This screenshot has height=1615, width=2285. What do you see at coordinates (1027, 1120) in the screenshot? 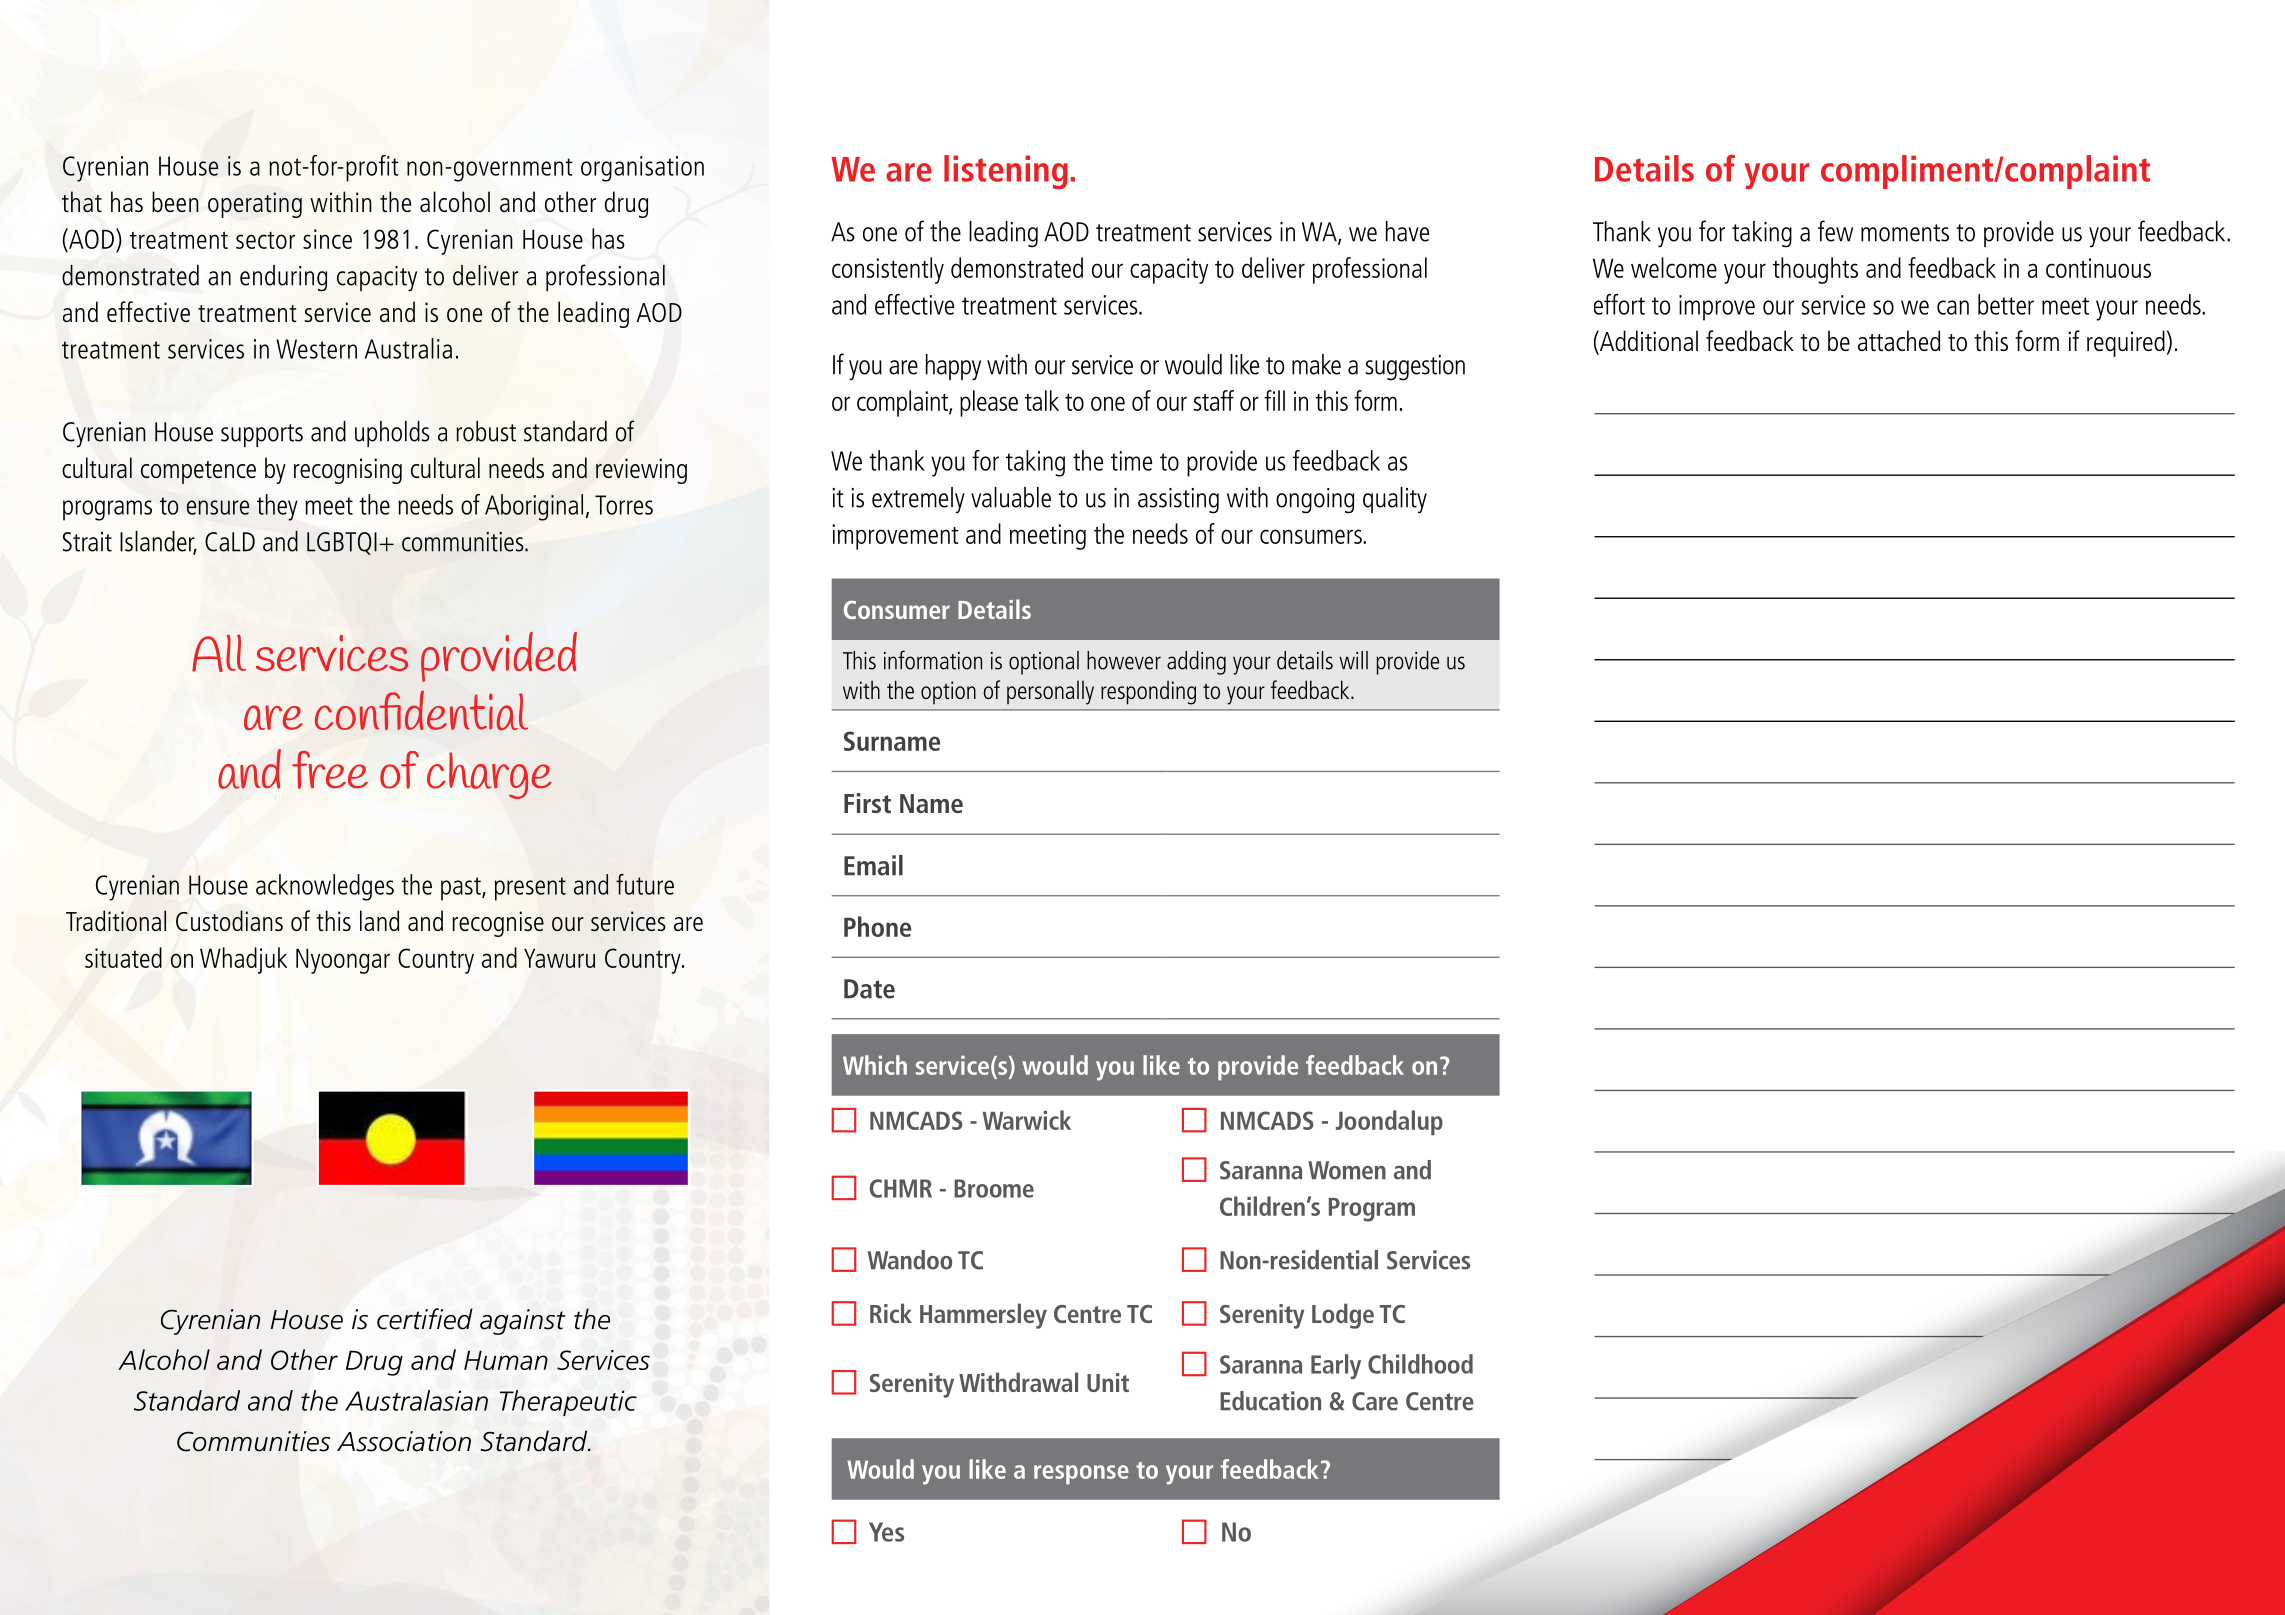
I see `Warwick` at bounding box center [1027, 1120].
